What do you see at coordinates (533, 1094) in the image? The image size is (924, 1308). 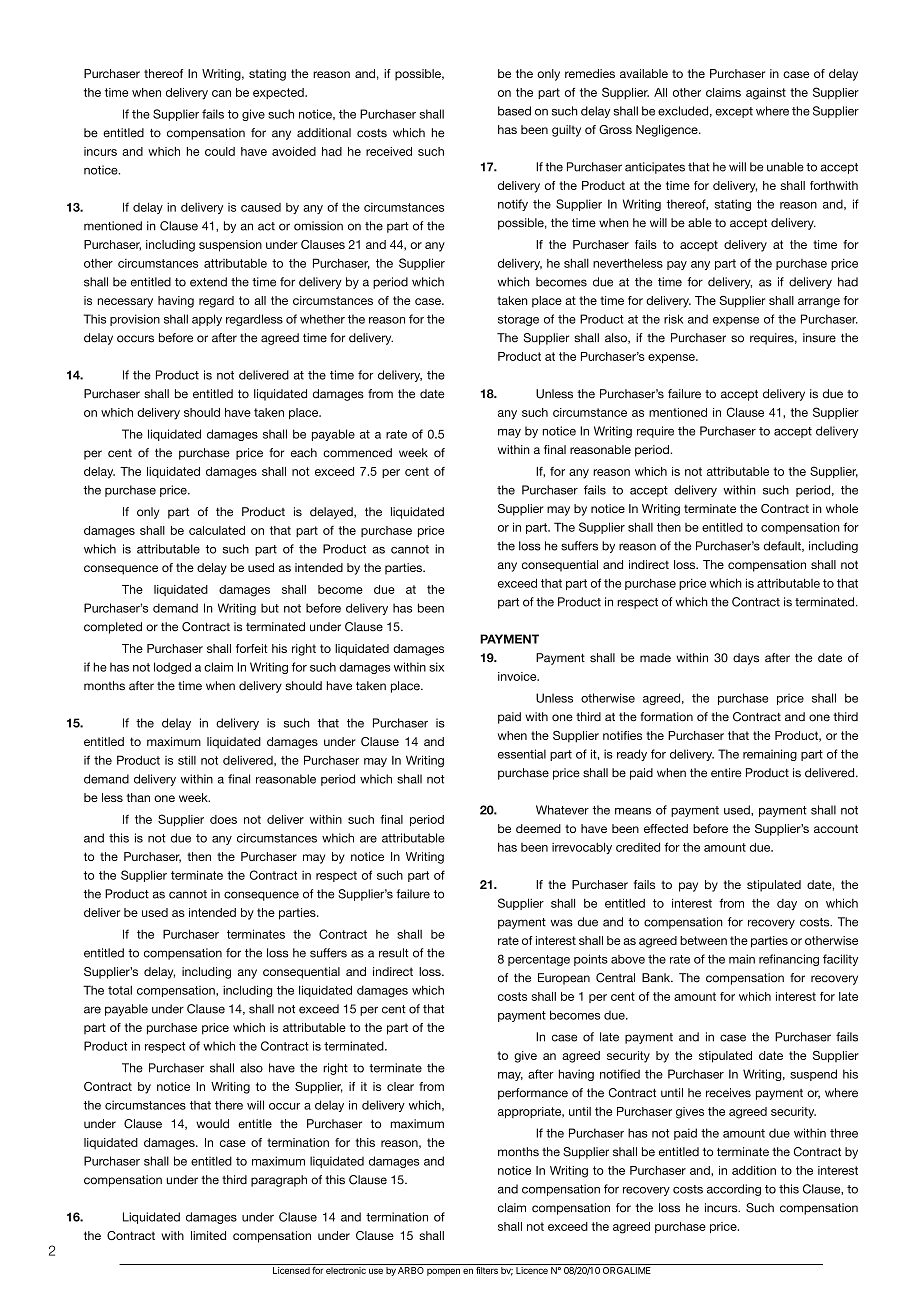 I see `performance` at bounding box center [533, 1094].
